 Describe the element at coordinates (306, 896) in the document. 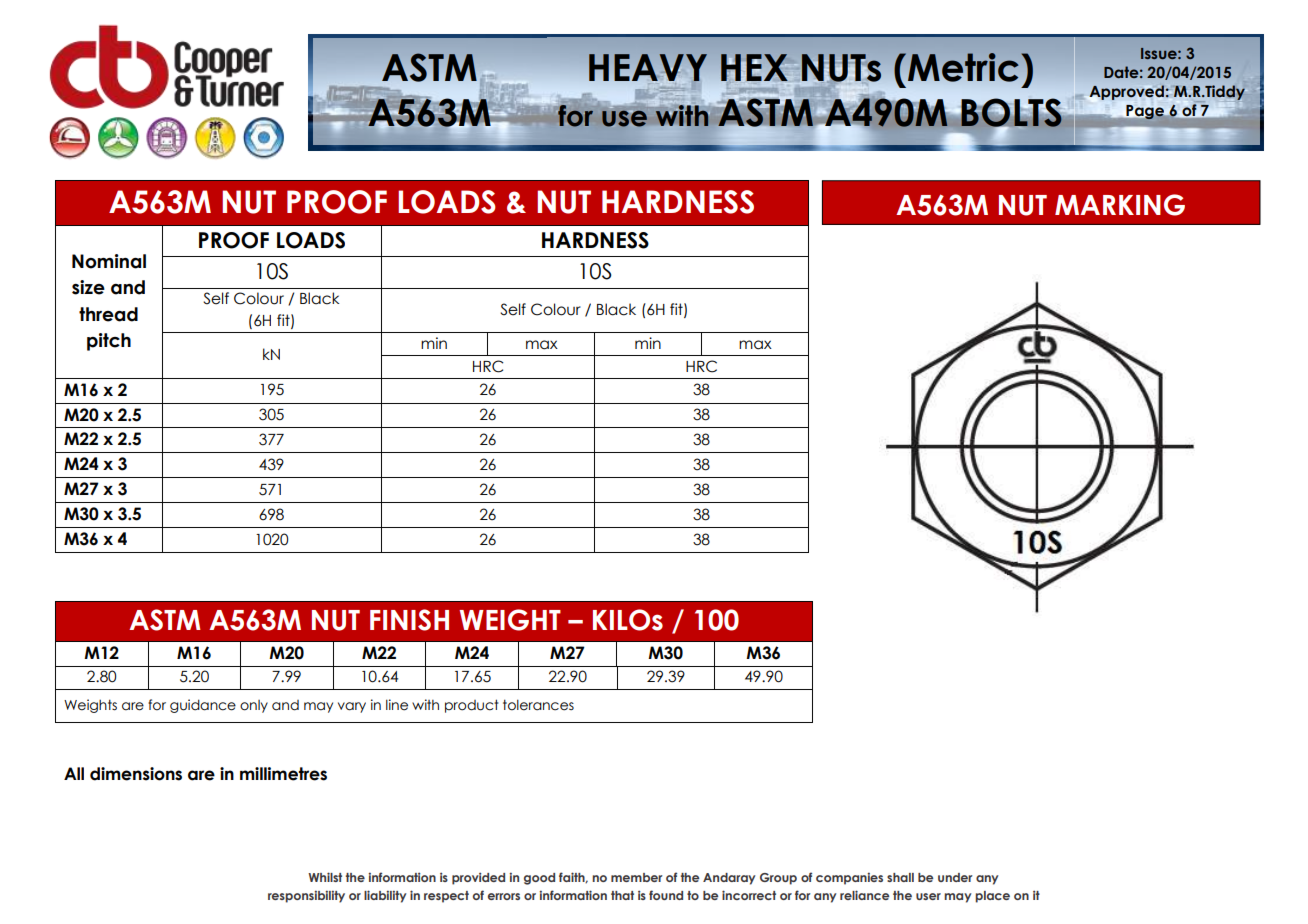

I see `responsibility` at that location.
